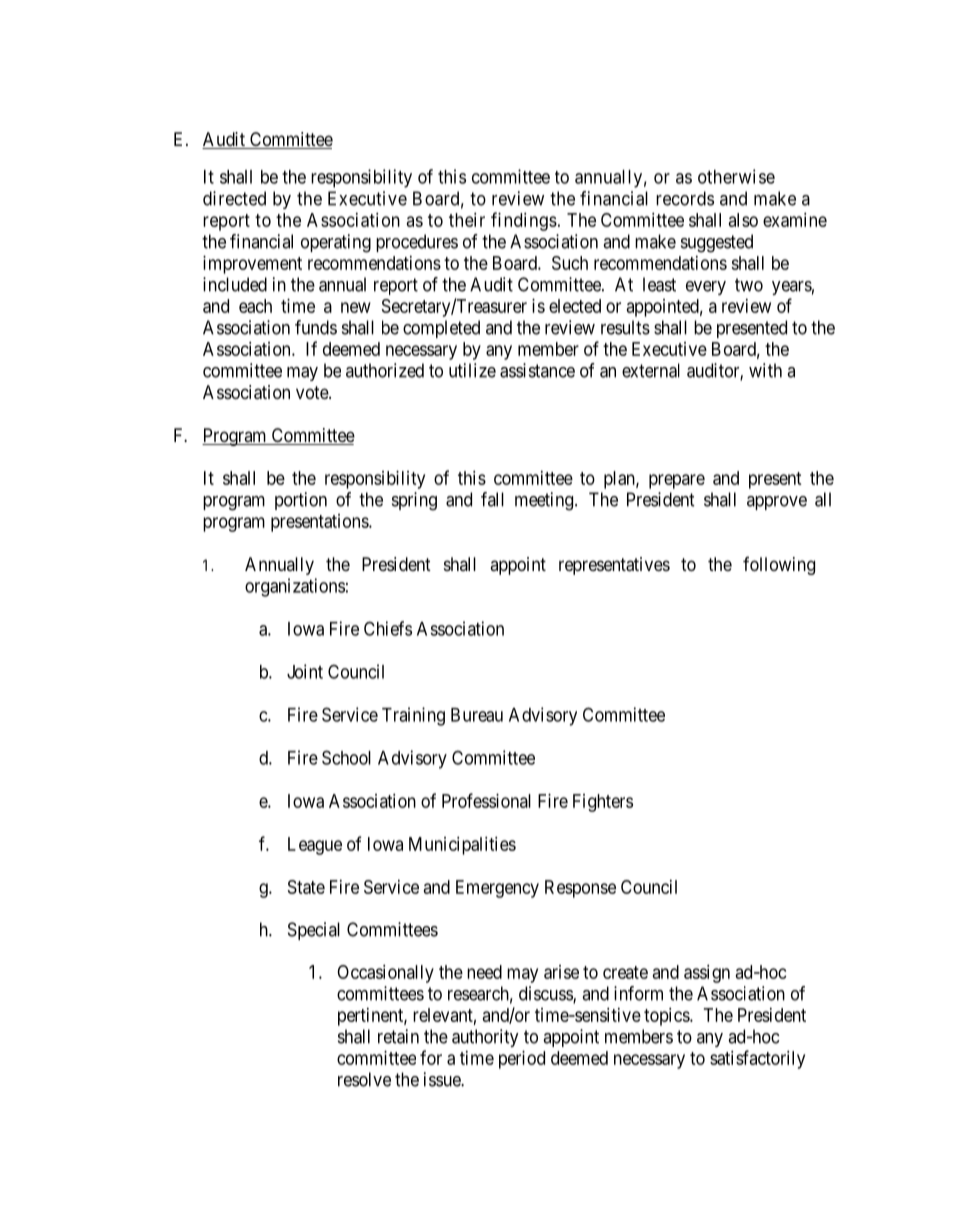  I want to click on satisfactorily, so click(757, 1059).
